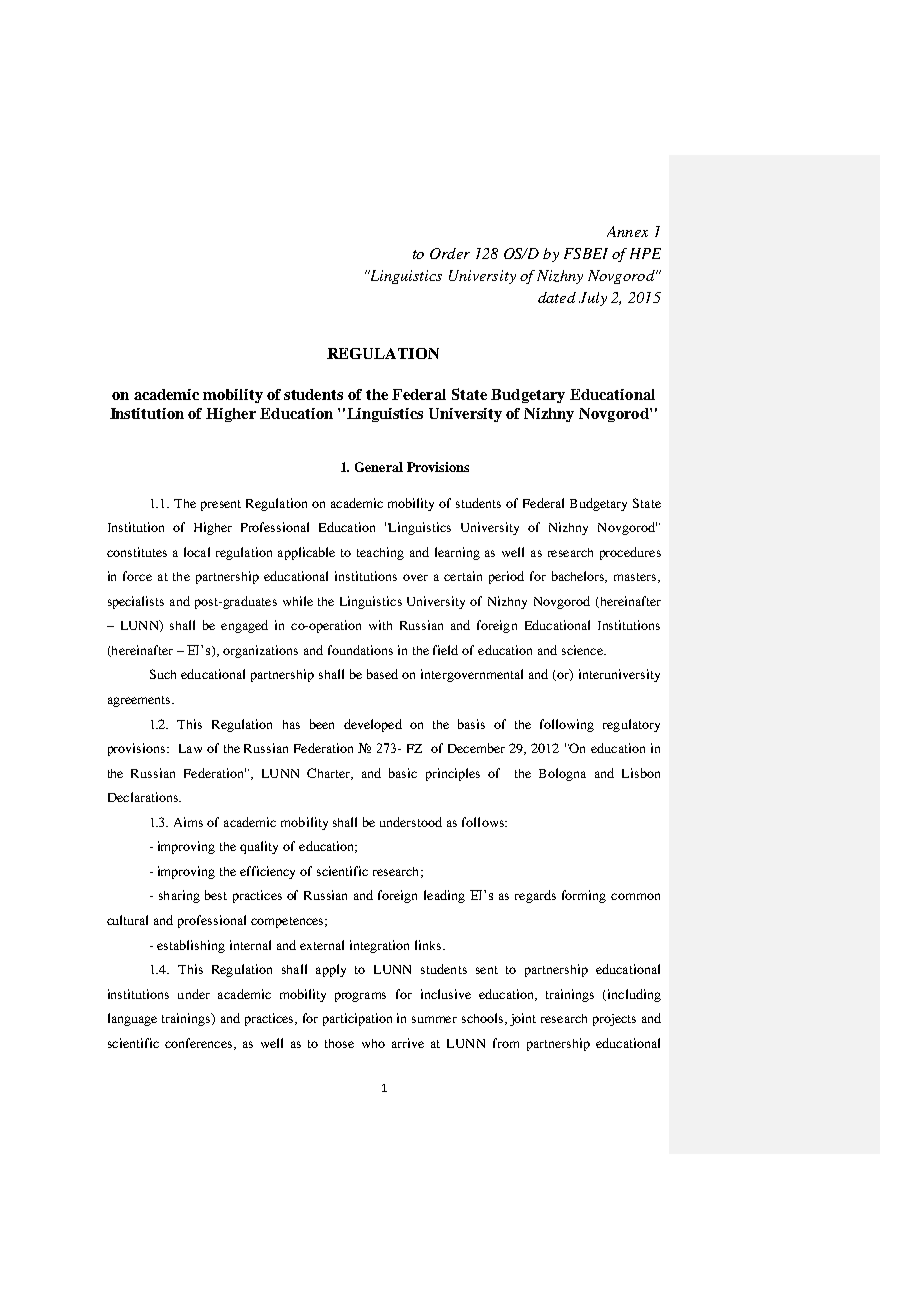  Describe the element at coordinates (562, 774) in the page. I see `Bologna` at that location.
